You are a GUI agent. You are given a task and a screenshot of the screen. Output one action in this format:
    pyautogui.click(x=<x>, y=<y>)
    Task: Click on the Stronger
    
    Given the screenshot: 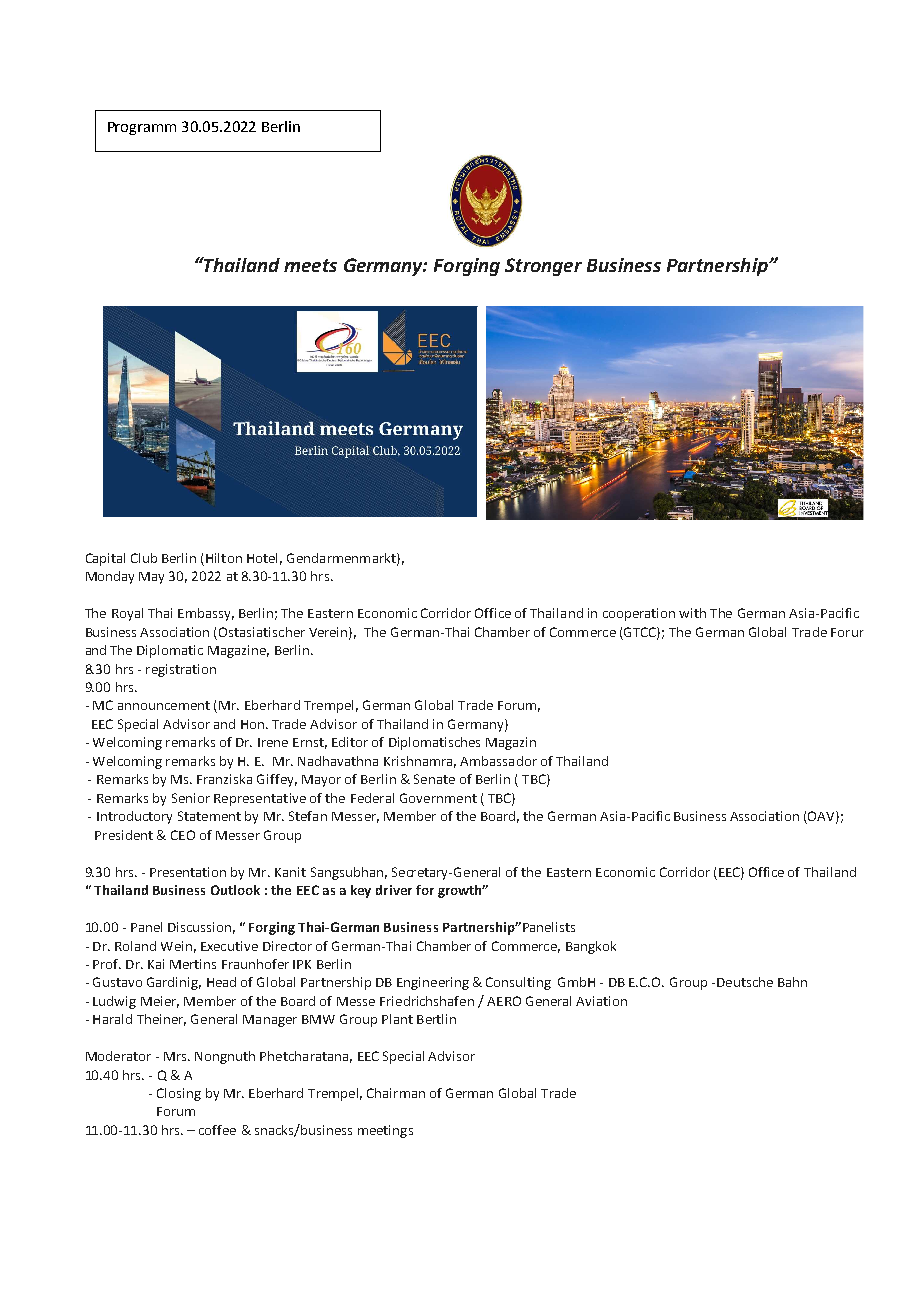 What is the action you would take?
    pyautogui.click(x=543, y=267)
